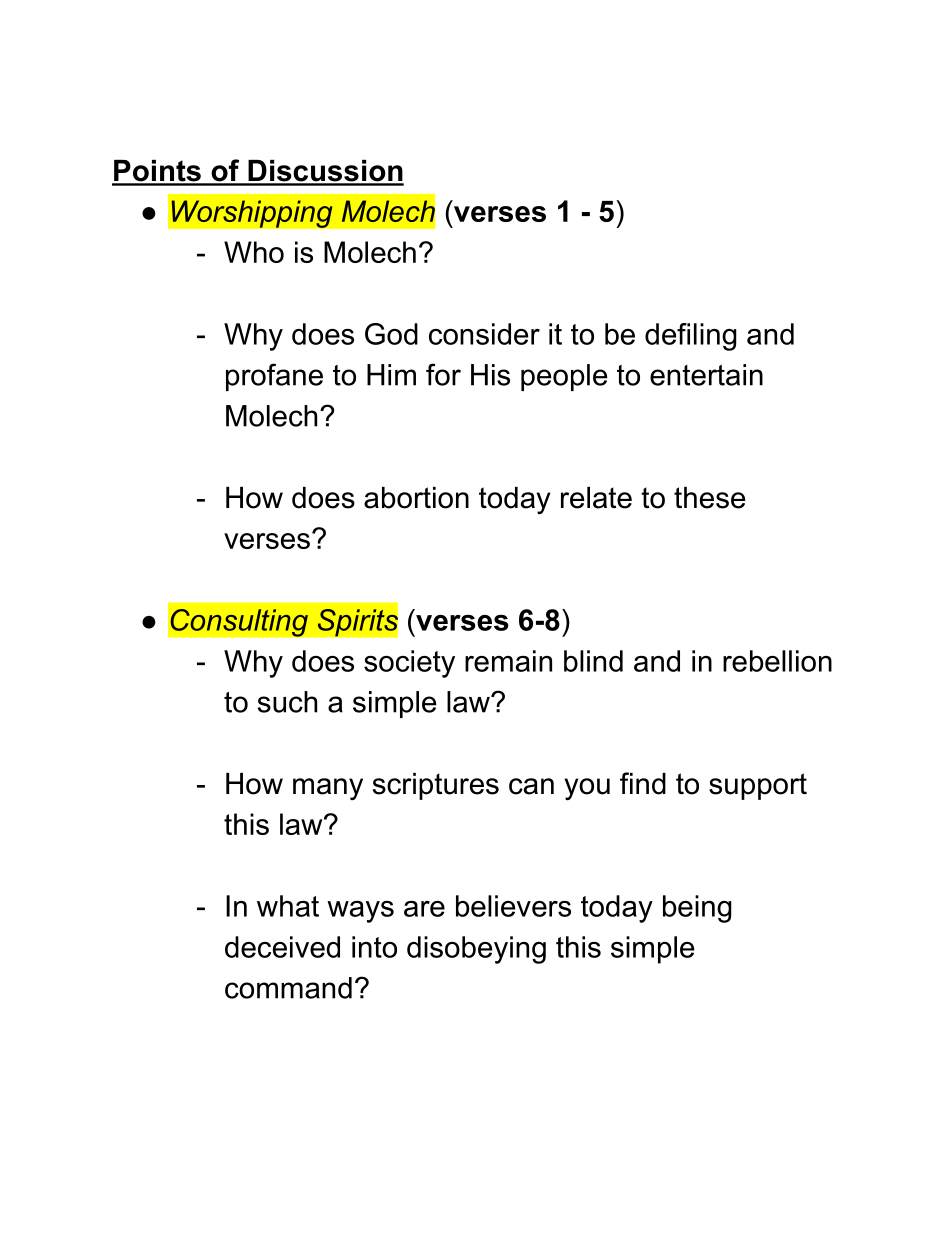 The image size is (952, 1233). I want to click on defiling, so click(691, 337).
